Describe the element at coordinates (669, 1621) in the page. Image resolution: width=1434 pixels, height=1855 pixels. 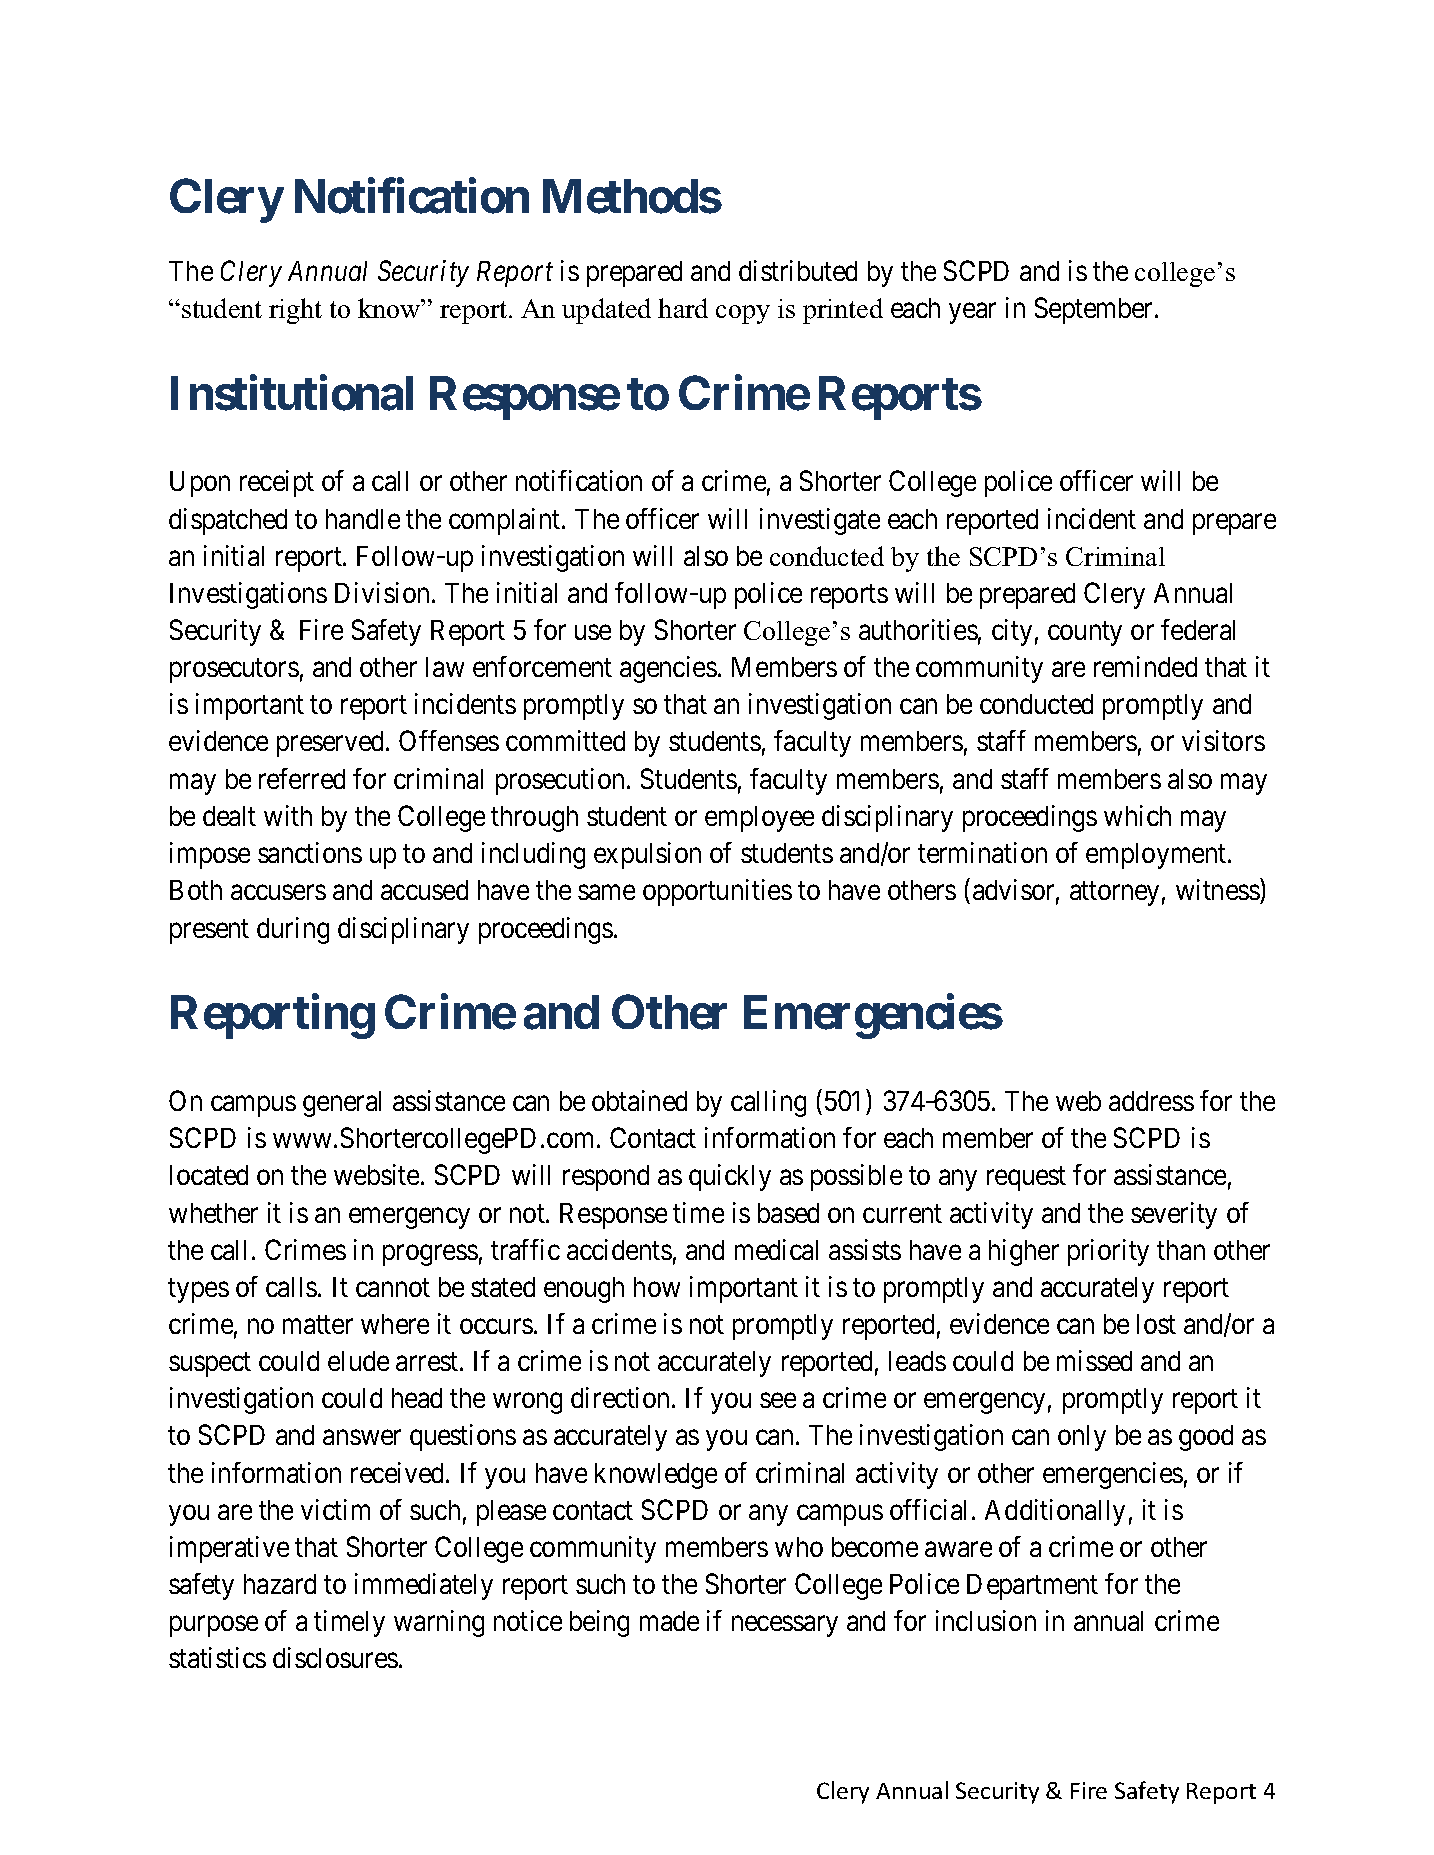
I see `made` at that location.
